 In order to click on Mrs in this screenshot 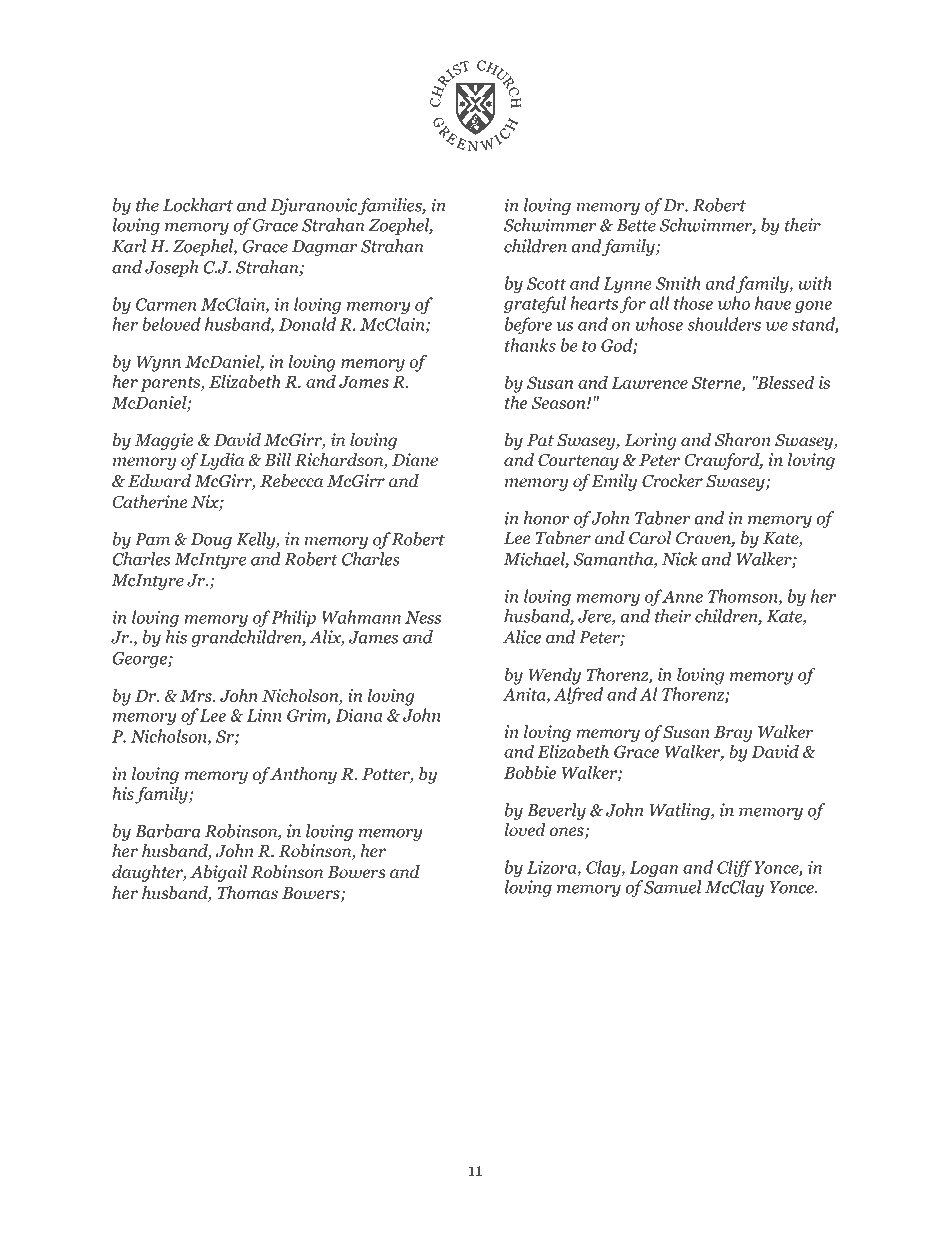, I will do `click(197, 696)`.
